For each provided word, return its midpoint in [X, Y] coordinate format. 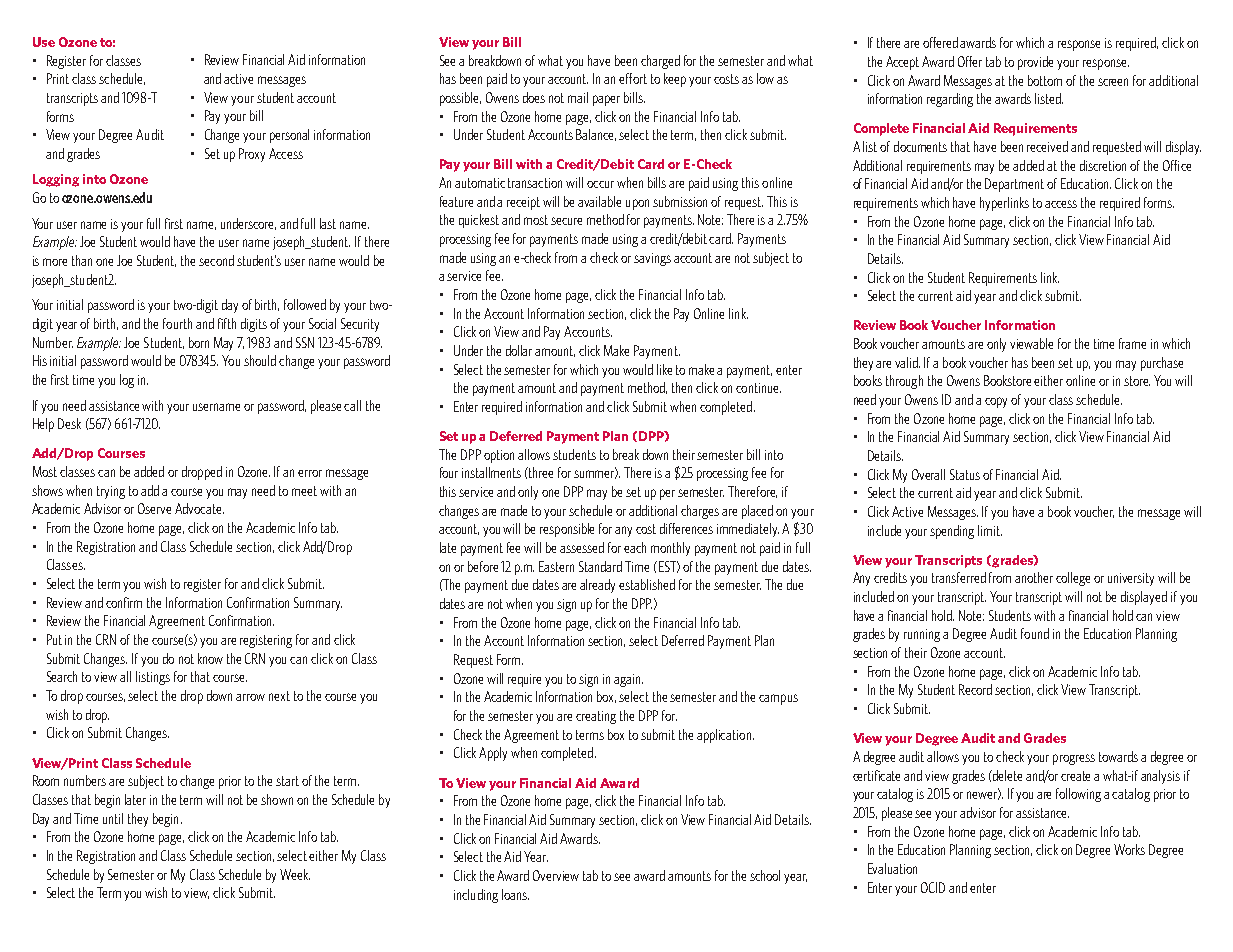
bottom [1045, 80]
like [664, 369]
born [199, 342]
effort [633, 78]
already [597, 586]
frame [1132, 343]
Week [295, 874]
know [210, 658]
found [1035, 633]
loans [515, 894]
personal [289, 136]
